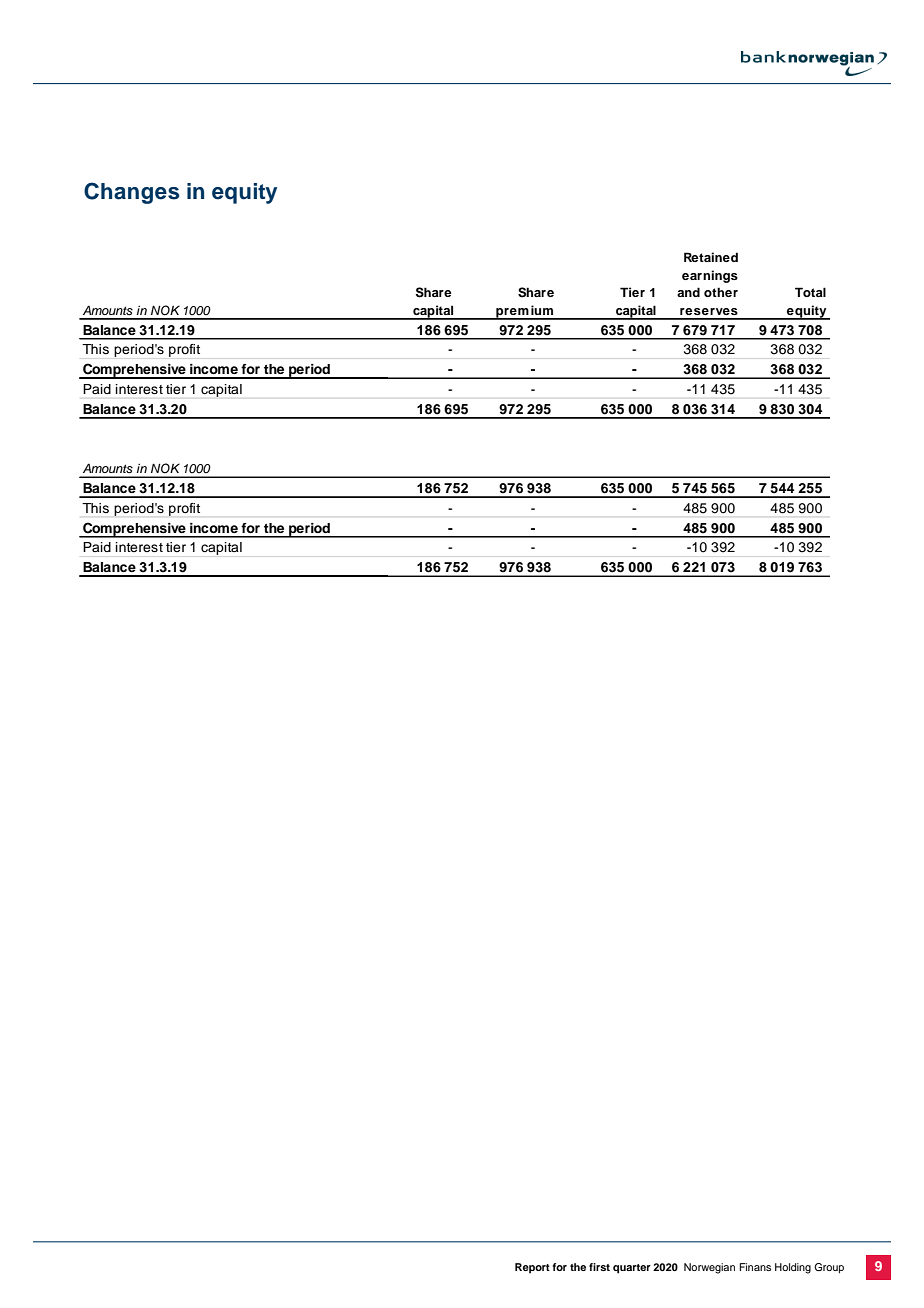 Image resolution: width=924 pixels, height=1308 pixels. I want to click on Norwegian, so click(709, 1268).
